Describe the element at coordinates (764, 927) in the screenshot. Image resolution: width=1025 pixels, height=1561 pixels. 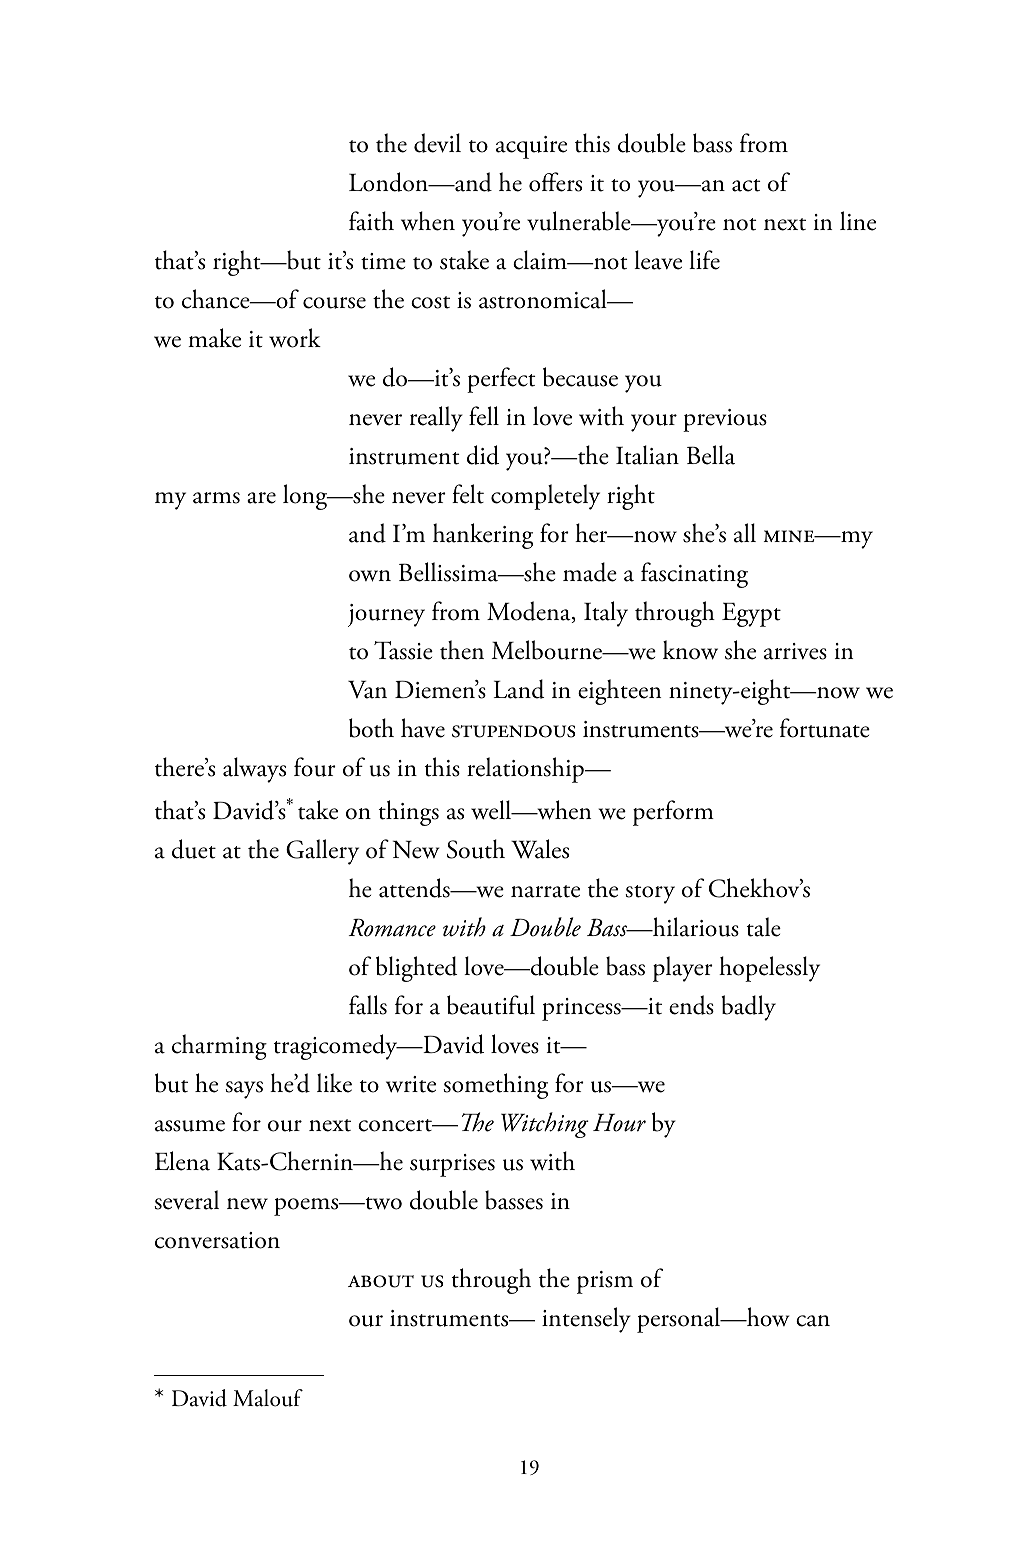
I see `tale` at that location.
